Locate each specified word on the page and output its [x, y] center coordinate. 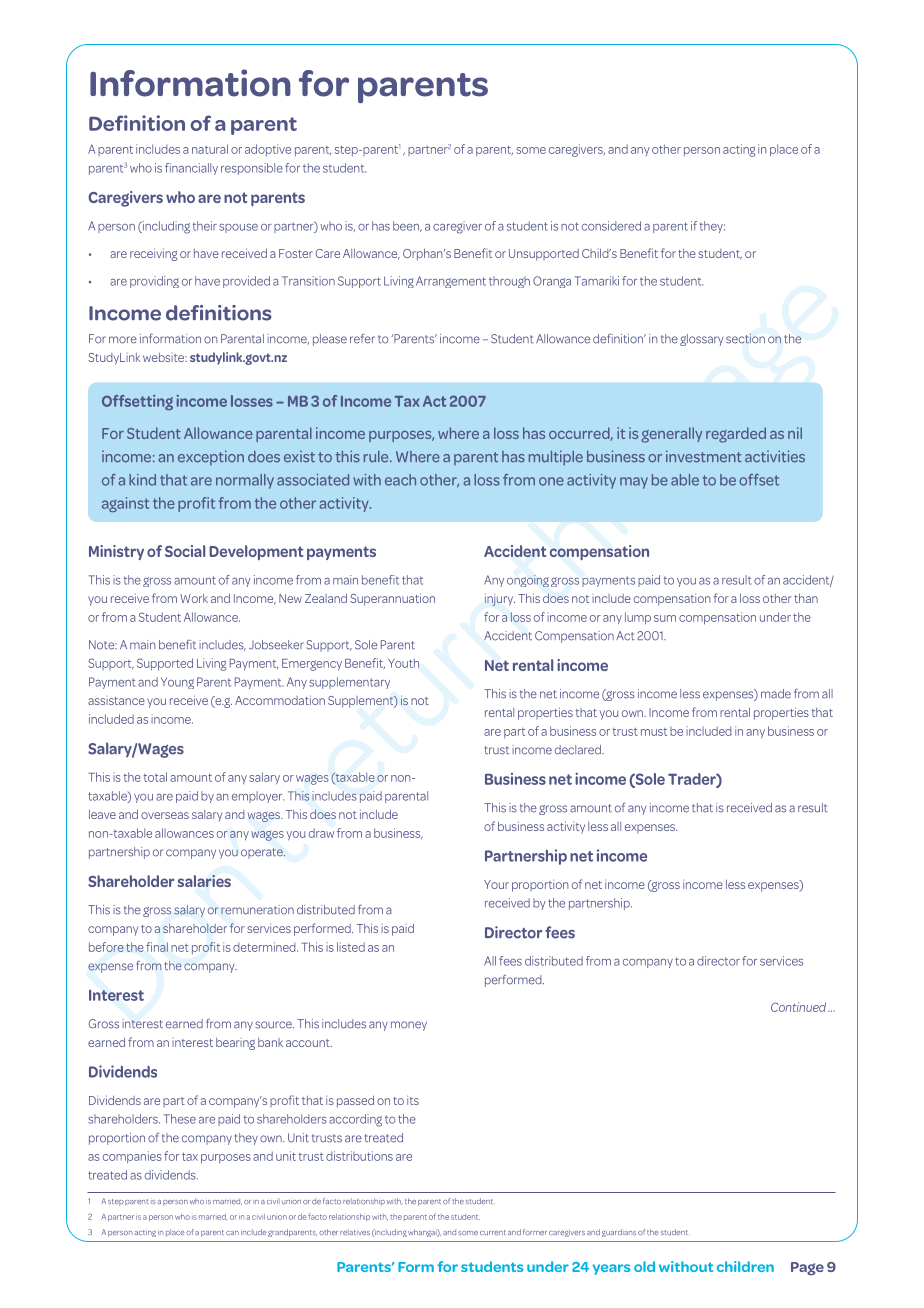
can [232, 1233]
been [407, 226]
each [400, 480]
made [776, 694]
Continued [800, 1007]
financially [191, 169]
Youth [403, 663]
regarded [736, 435]
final [157, 947]
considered [611, 226]
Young [177, 683]
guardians [619, 1233]
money [409, 1026]
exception [211, 457]
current [492, 1232]
